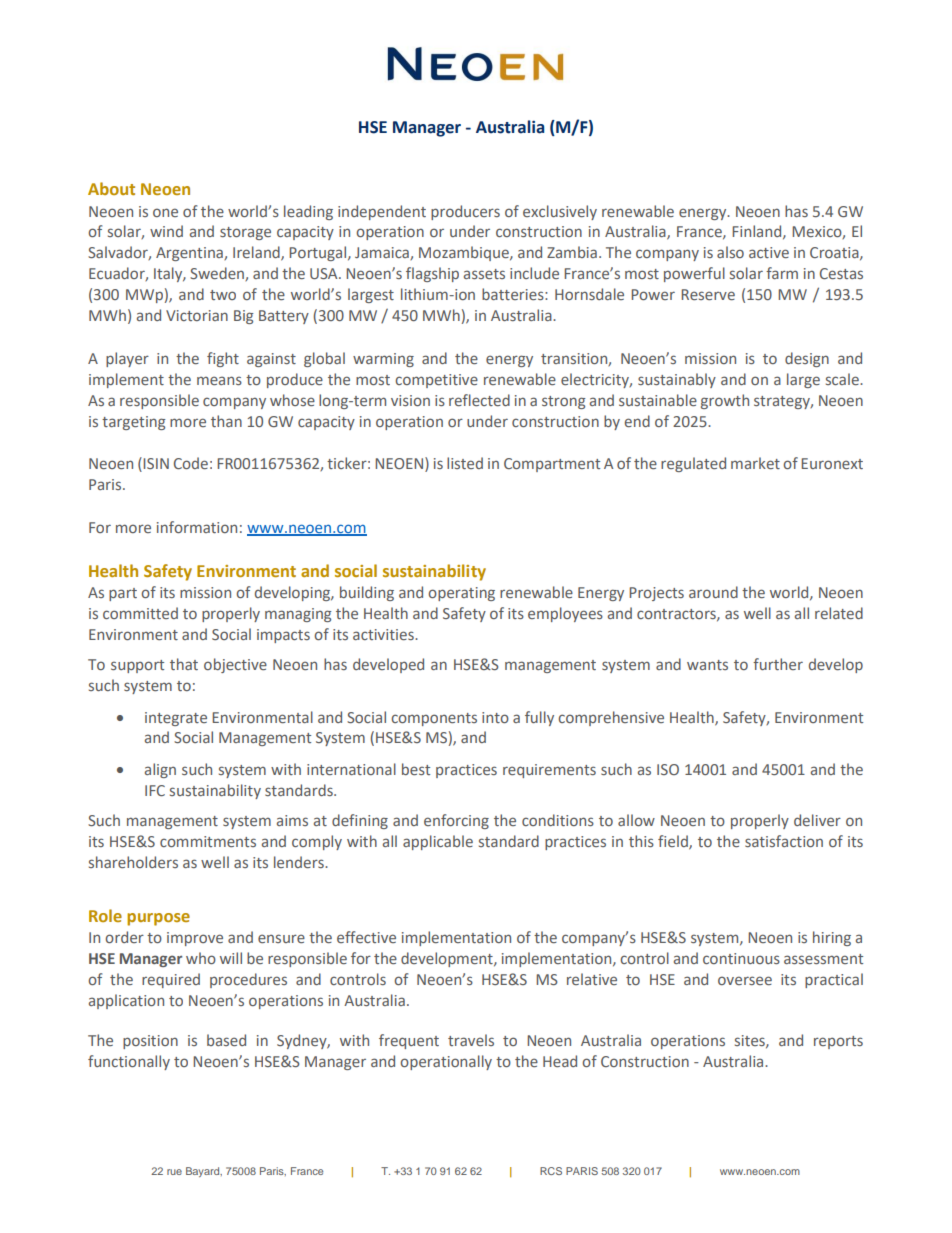 Image resolution: width=952 pixels, height=1233 pixels. I want to click on applicable, so click(438, 842).
